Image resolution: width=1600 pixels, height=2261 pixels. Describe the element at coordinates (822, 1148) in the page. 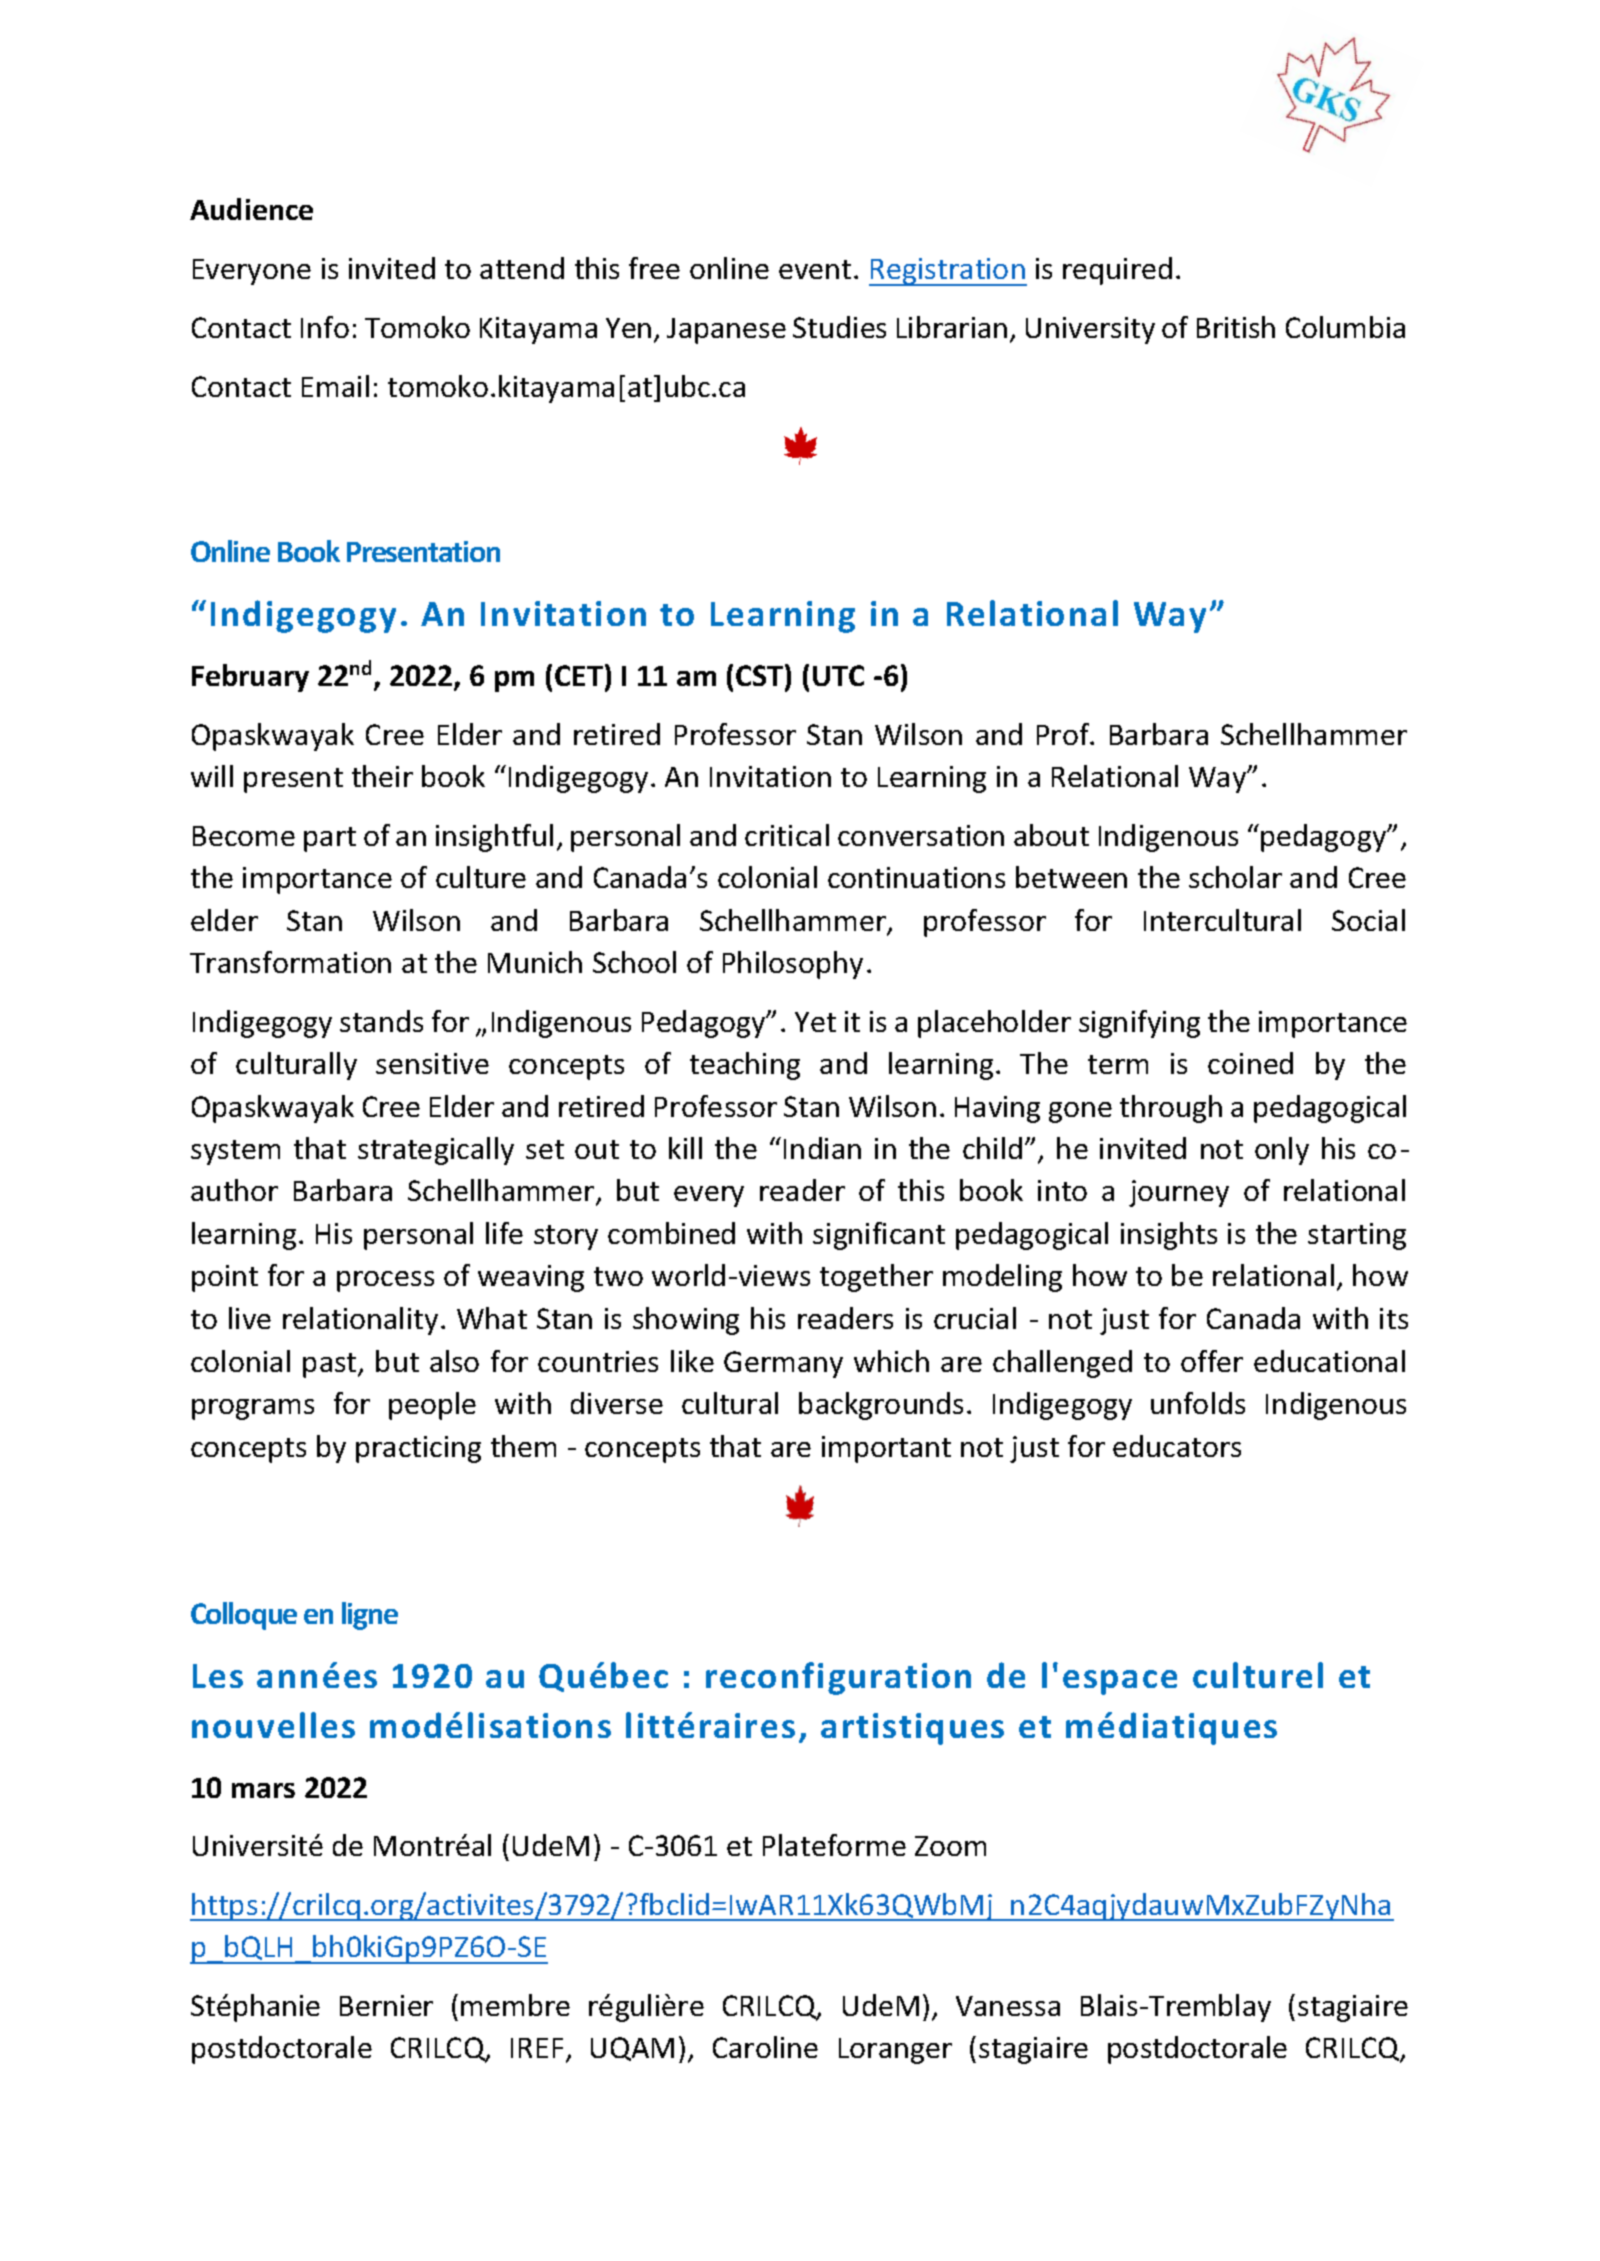

I see `Indian` at that location.
